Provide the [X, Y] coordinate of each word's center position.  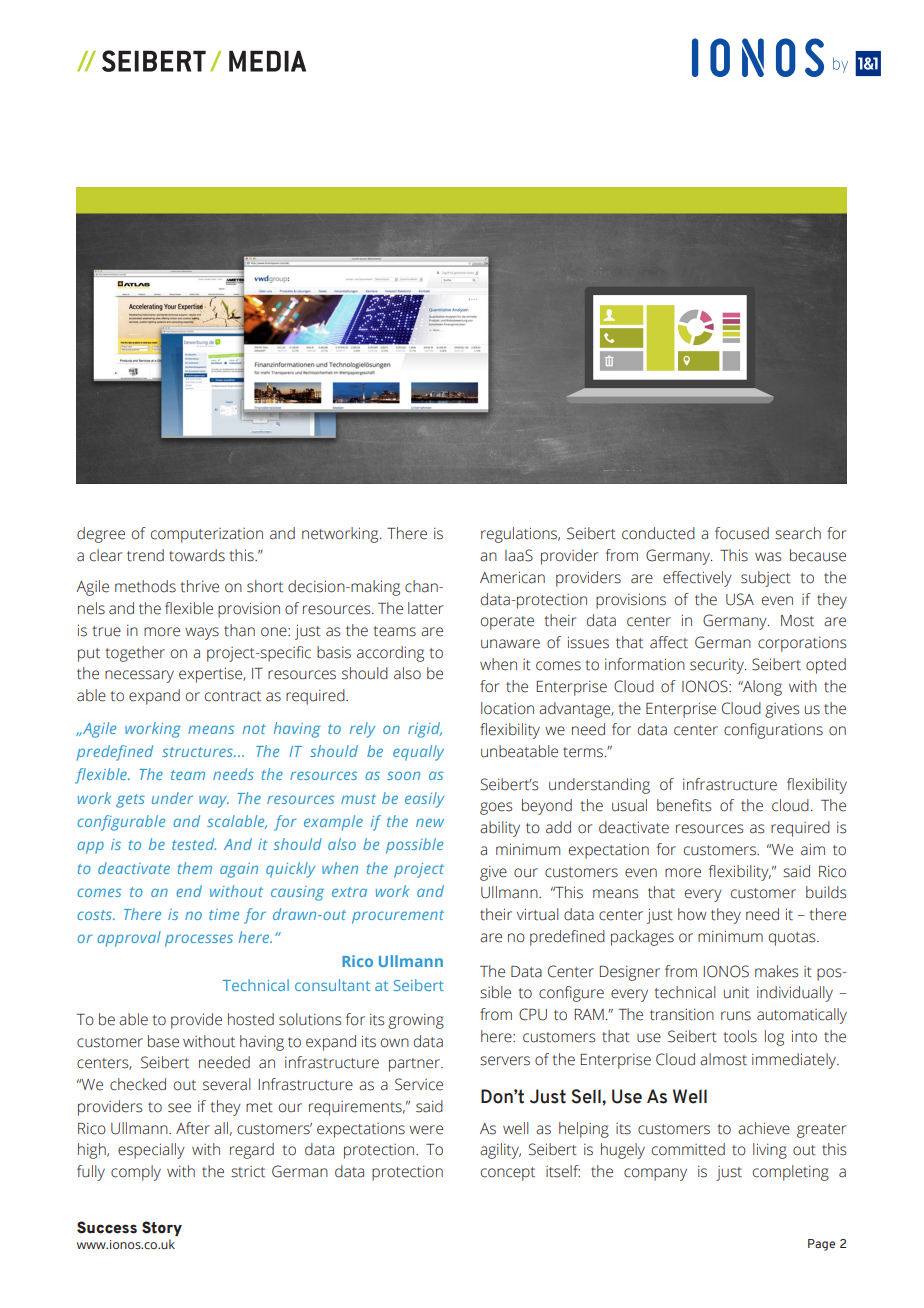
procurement [398, 917]
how [692, 914]
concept [508, 1174]
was [768, 557]
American [512, 577]
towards [197, 555]
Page [821, 1245]
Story [162, 1228]
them [195, 868]
